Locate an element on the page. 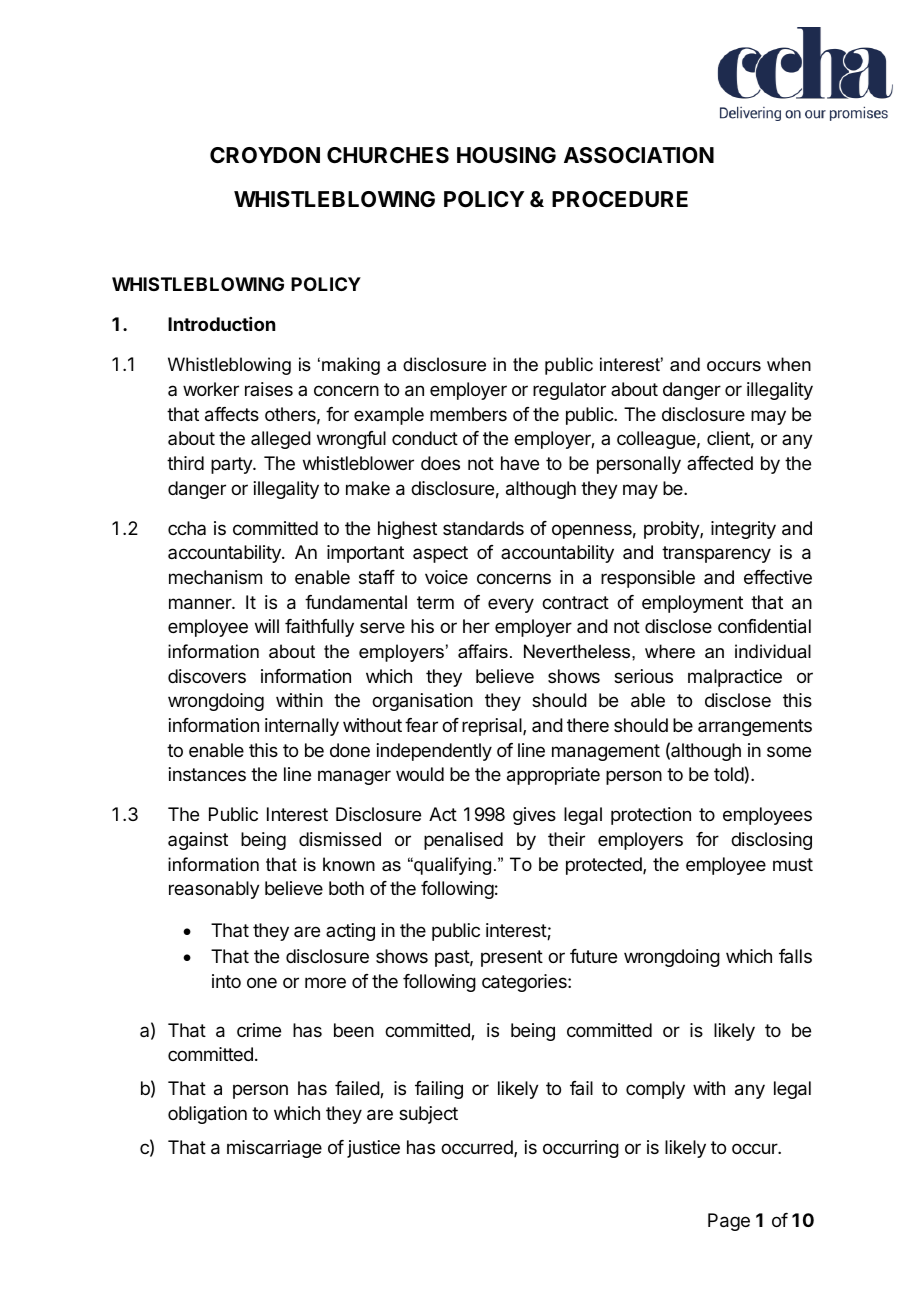 Image resolution: width=924 pixels, height=1308 pixels. HOUSING is located at coordinates (506, 155).
